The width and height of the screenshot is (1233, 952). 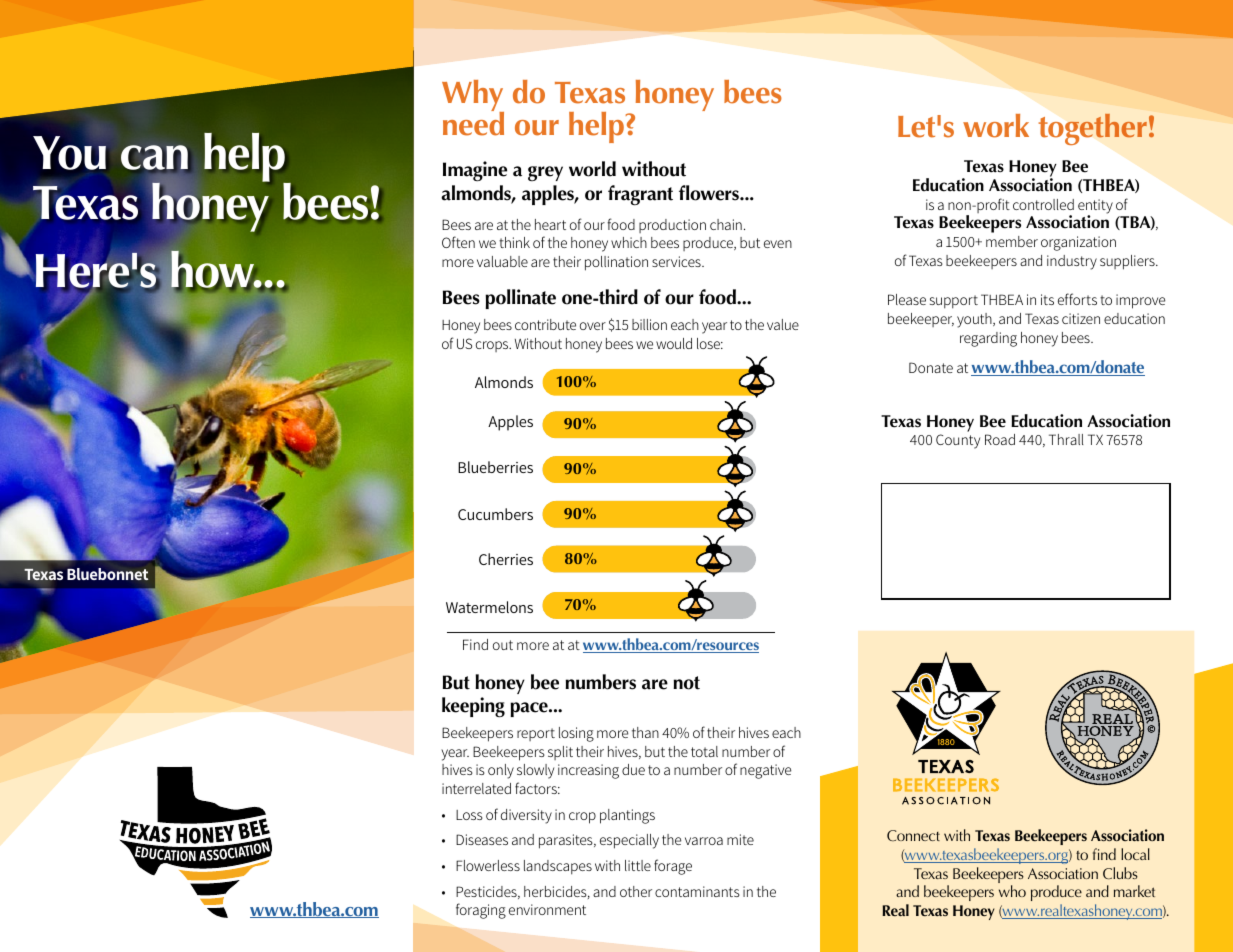 What do you see at coordinates (1000, 439) in the screenshot?
I see `Road` at bounding box center [1000, 439].
